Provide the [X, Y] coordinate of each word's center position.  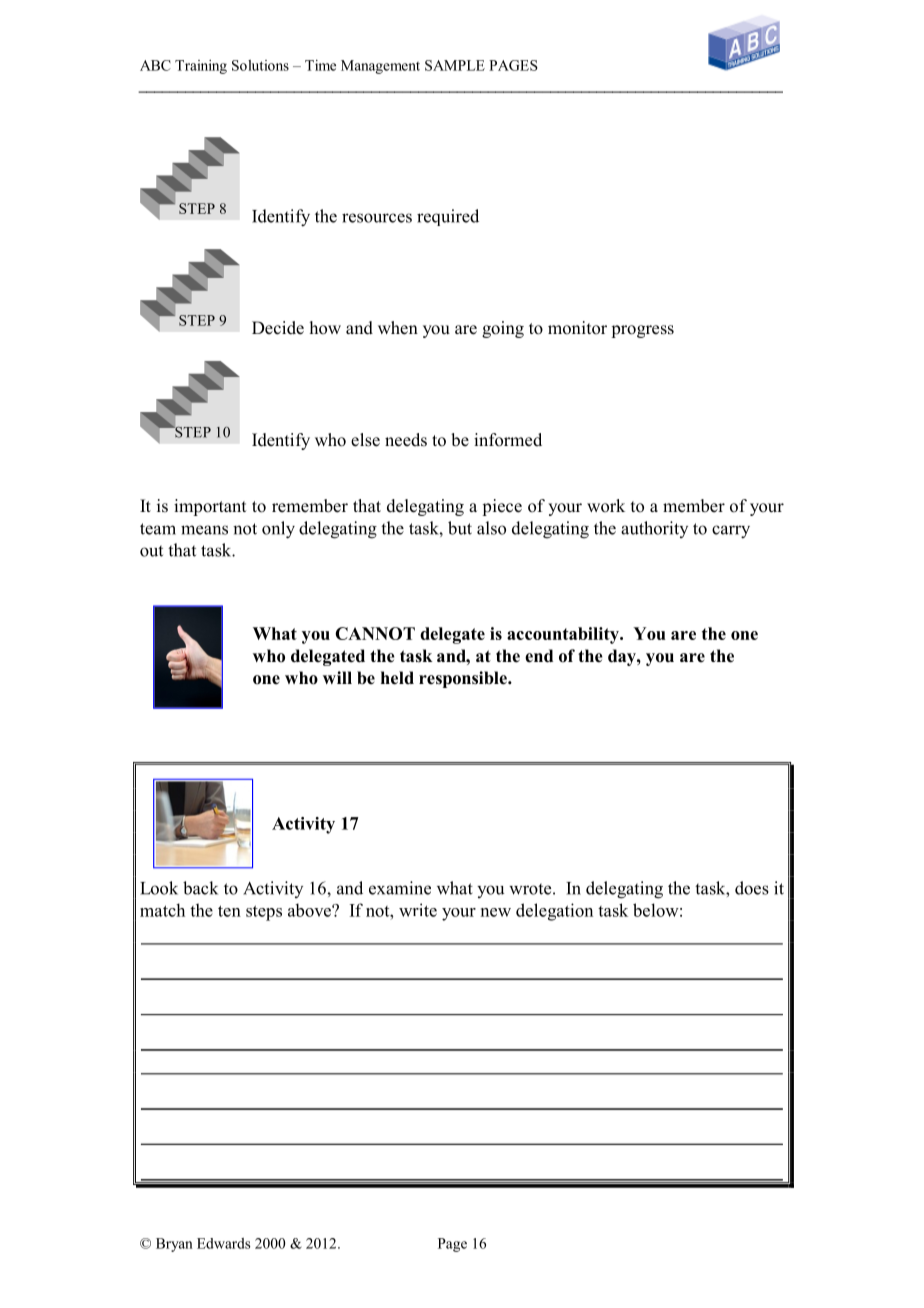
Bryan [174, 1245]
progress [642, 331]
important [210, 507]
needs [406, 440]
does [752, 888]
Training [201, 67]
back [200, 888]
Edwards [224, 1243]
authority [654, 529]
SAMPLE [455, 65]
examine [400, 888]
